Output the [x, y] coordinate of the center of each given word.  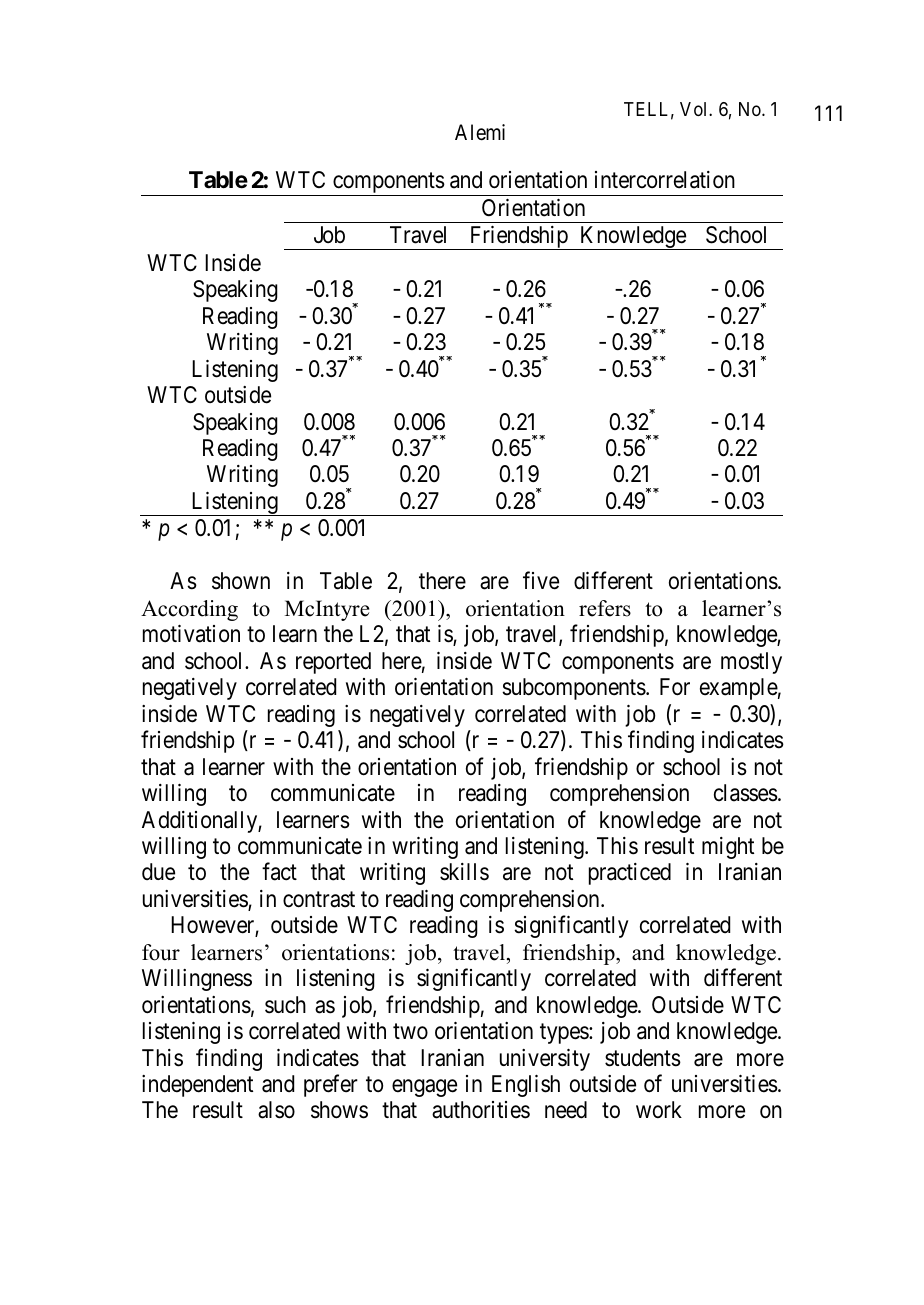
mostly [751, 663]
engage [424, 1088]
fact [279, 872]
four [161, 952]
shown [241, 581]
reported [333, 663]
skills [464, 872]
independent [197, 1086]
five [541, 581]
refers [605, 608]
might [728, 848]
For [675, 687]
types [565, 1034]
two [410, 1032]
